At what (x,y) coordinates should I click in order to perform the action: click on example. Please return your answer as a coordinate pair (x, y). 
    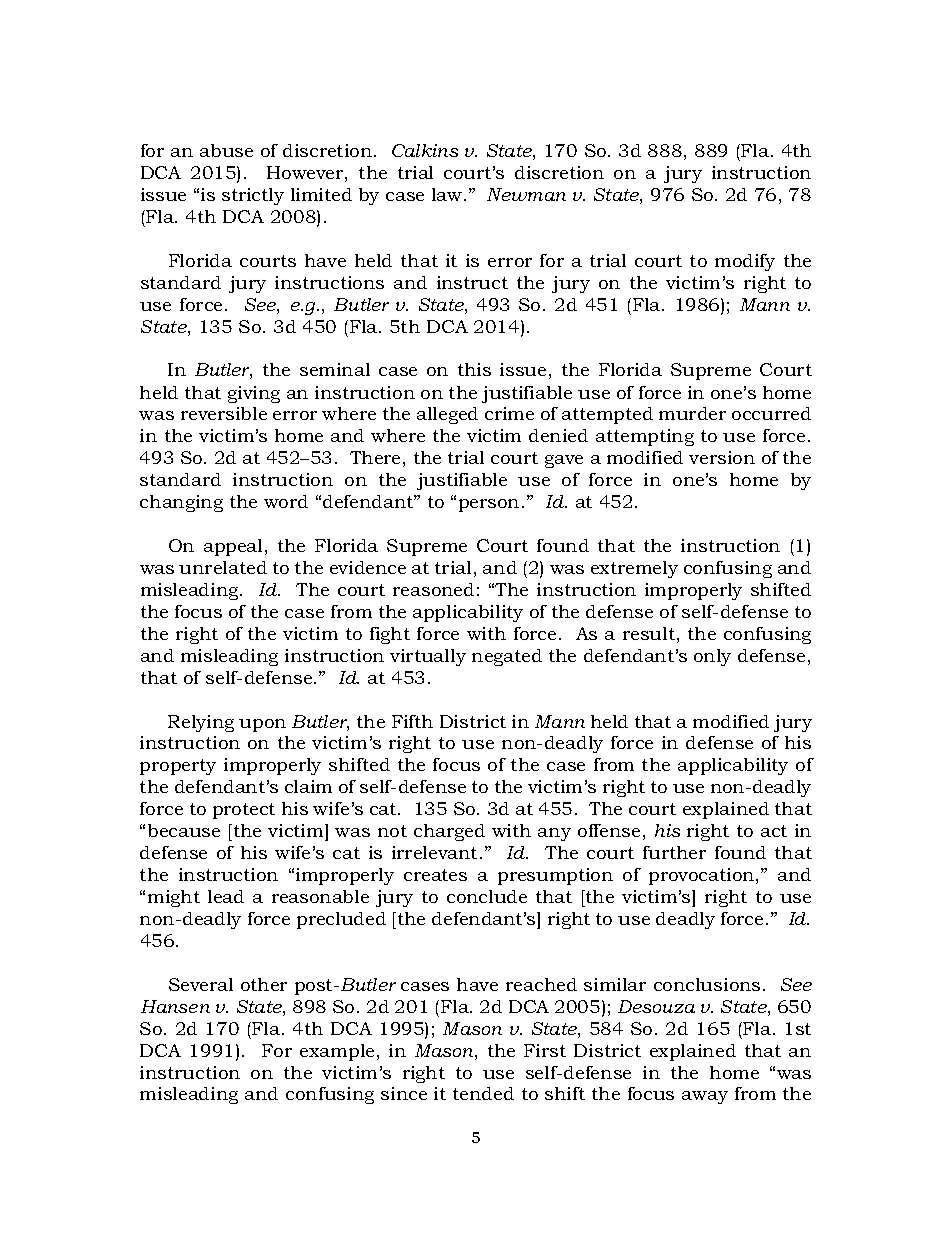
    Looking at the image, I should click on (337, 1052).
